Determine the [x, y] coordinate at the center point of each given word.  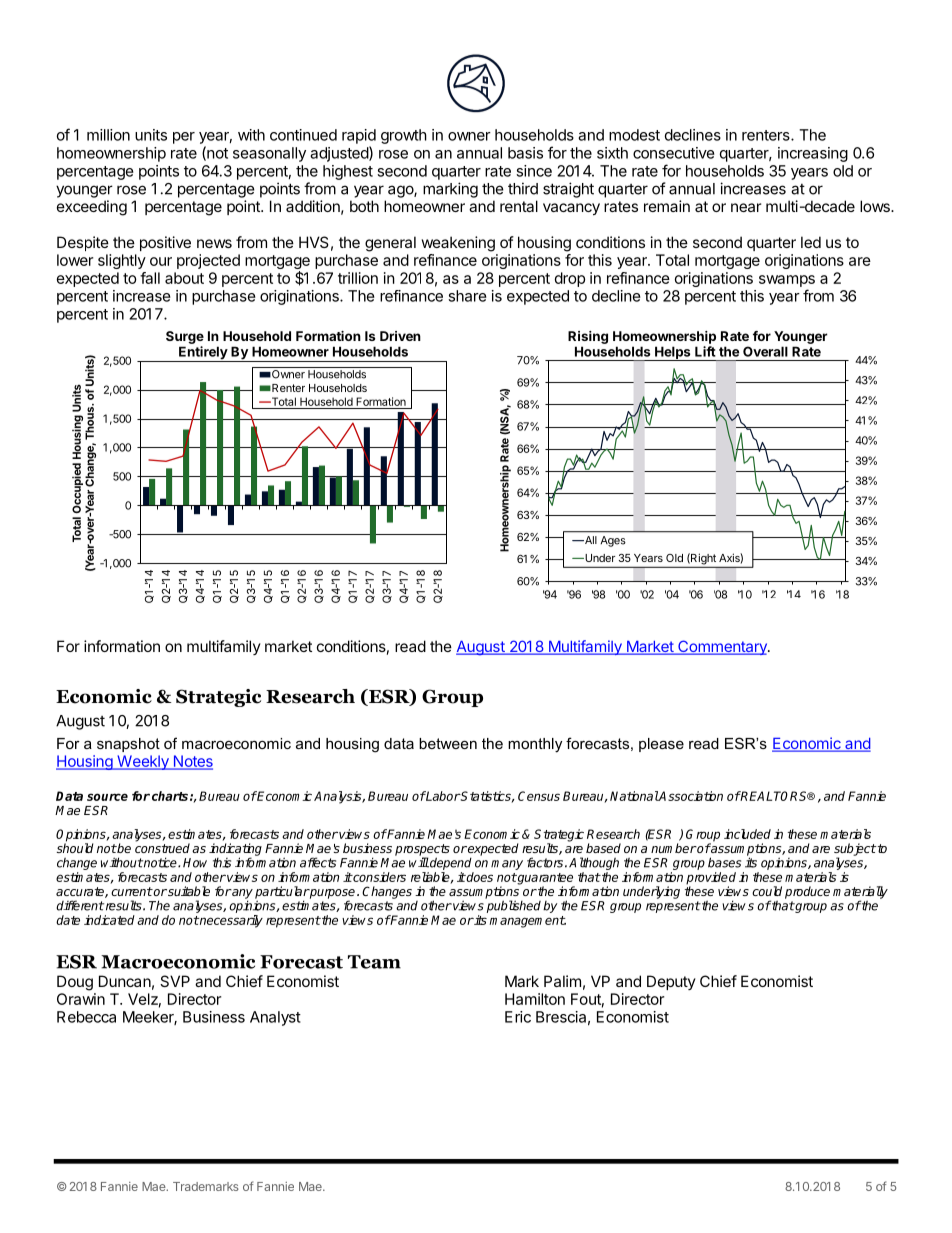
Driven [400, 336]
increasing [813, 154]
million [108, 135]
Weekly [143, 762]
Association [690, 796]
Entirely [203, 354]
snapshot [128, 745]
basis [525, 153]
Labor [443, 796]
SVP [175, 981]
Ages [613, 541]
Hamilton [535, 999]
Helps [673, 353]
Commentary [722, 647]
